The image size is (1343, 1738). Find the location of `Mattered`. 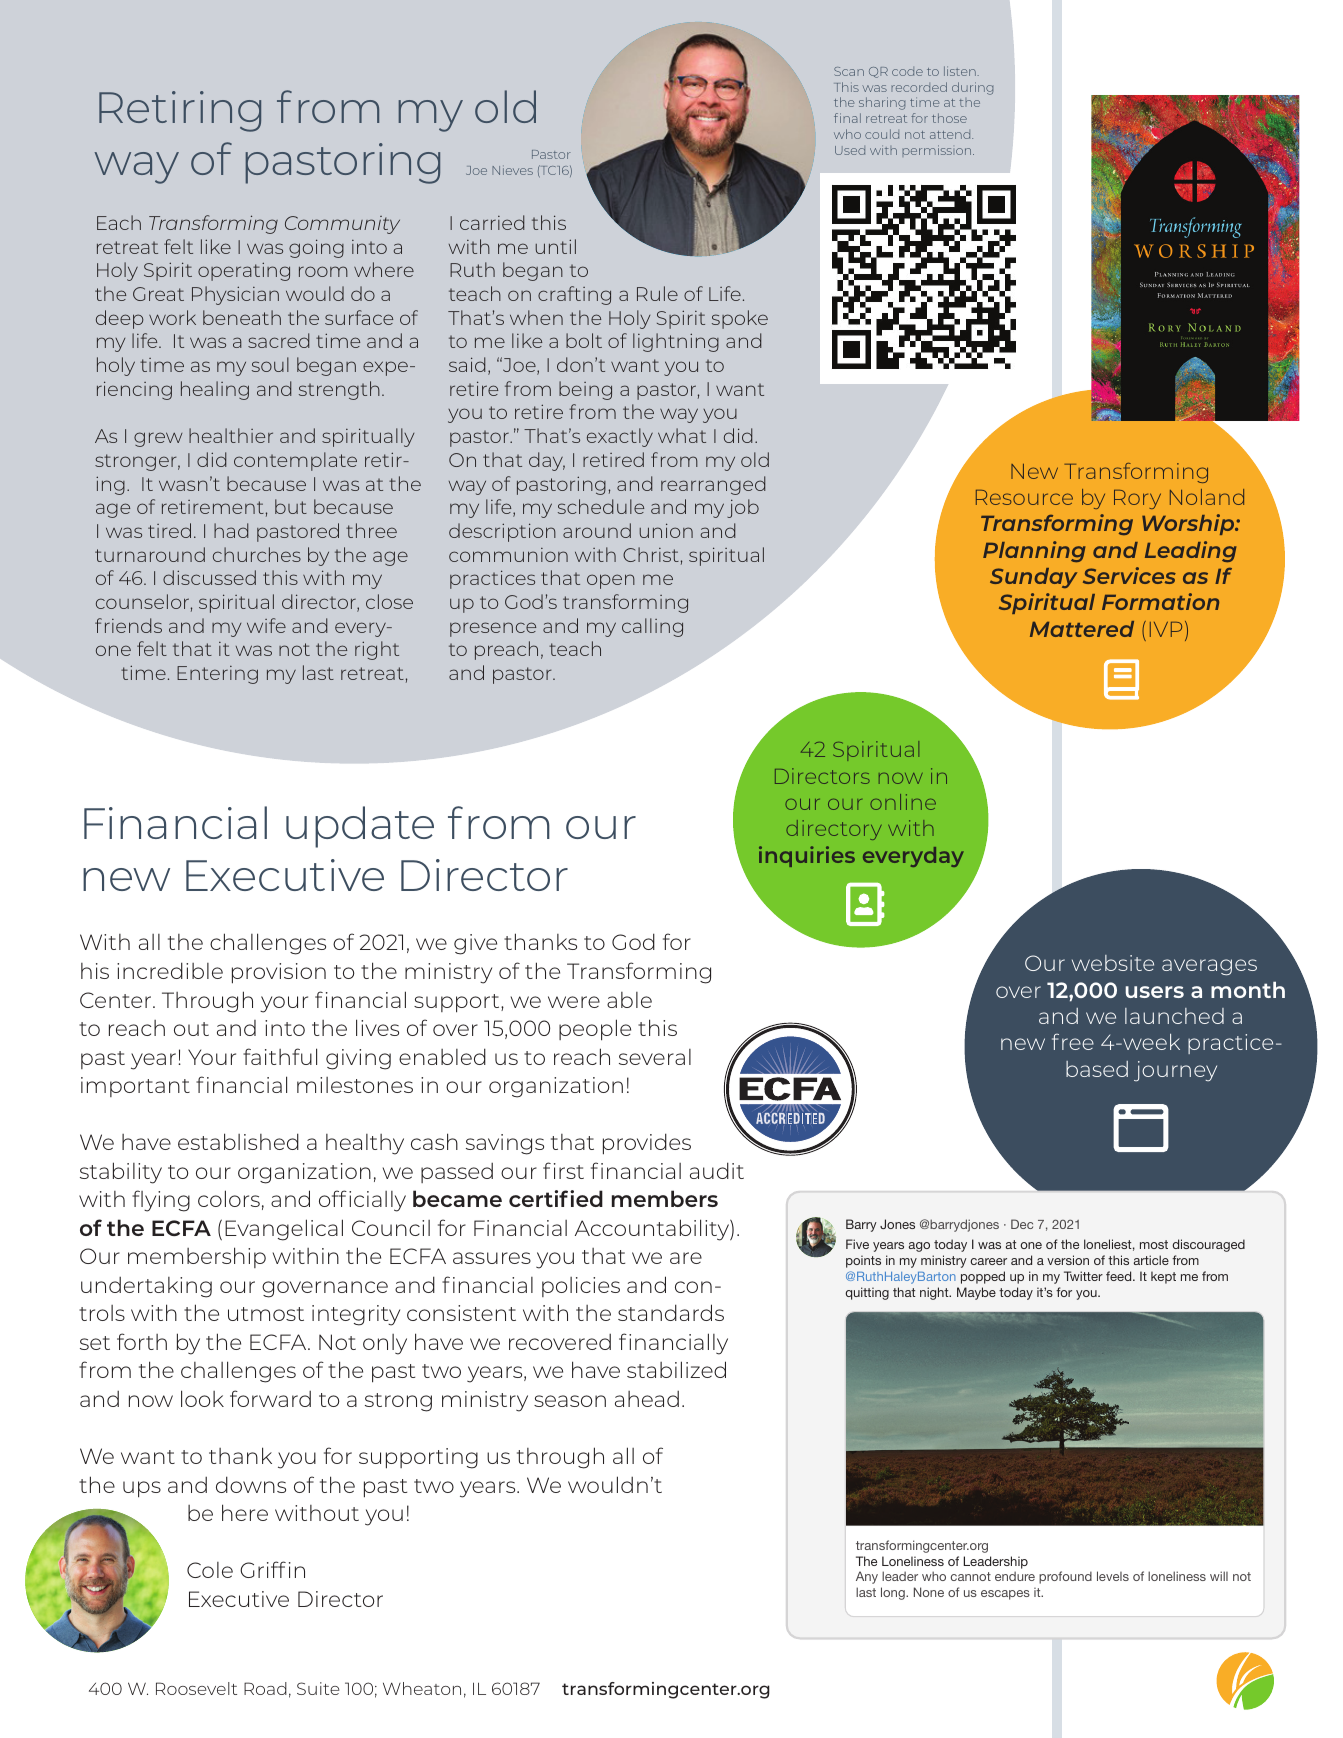

Mattered is located at coordinates (1082, 629).
